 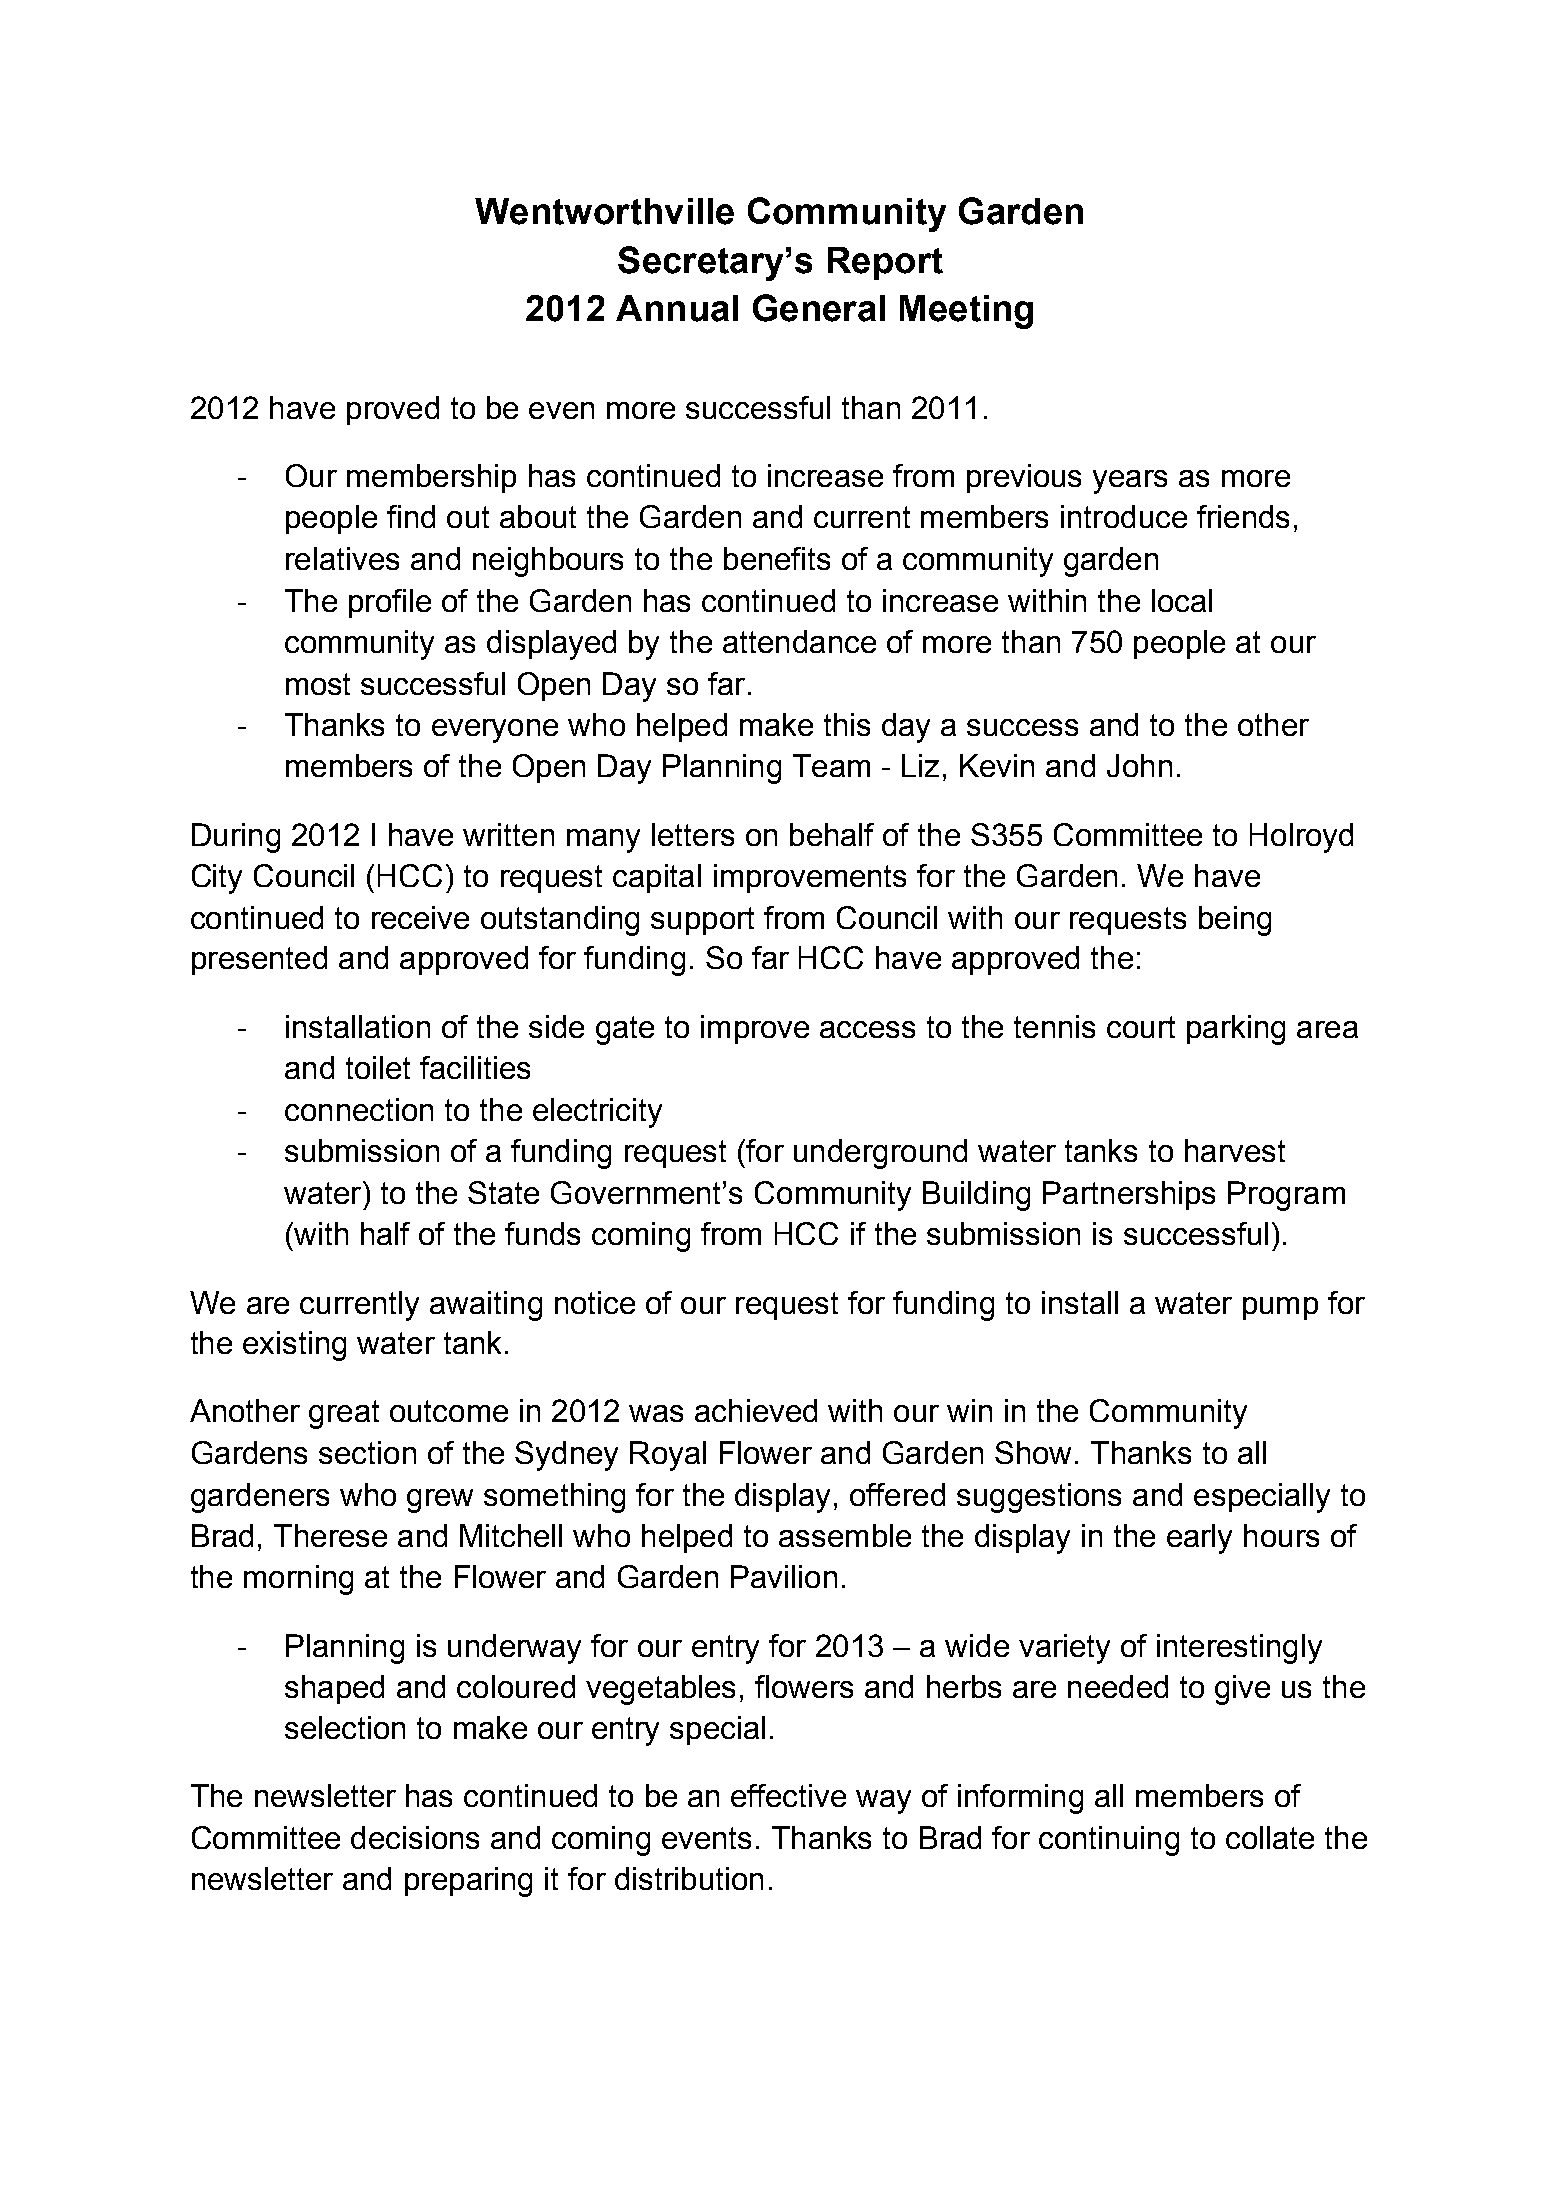 I want to click on achieved, so click(x=756, y=1410).
